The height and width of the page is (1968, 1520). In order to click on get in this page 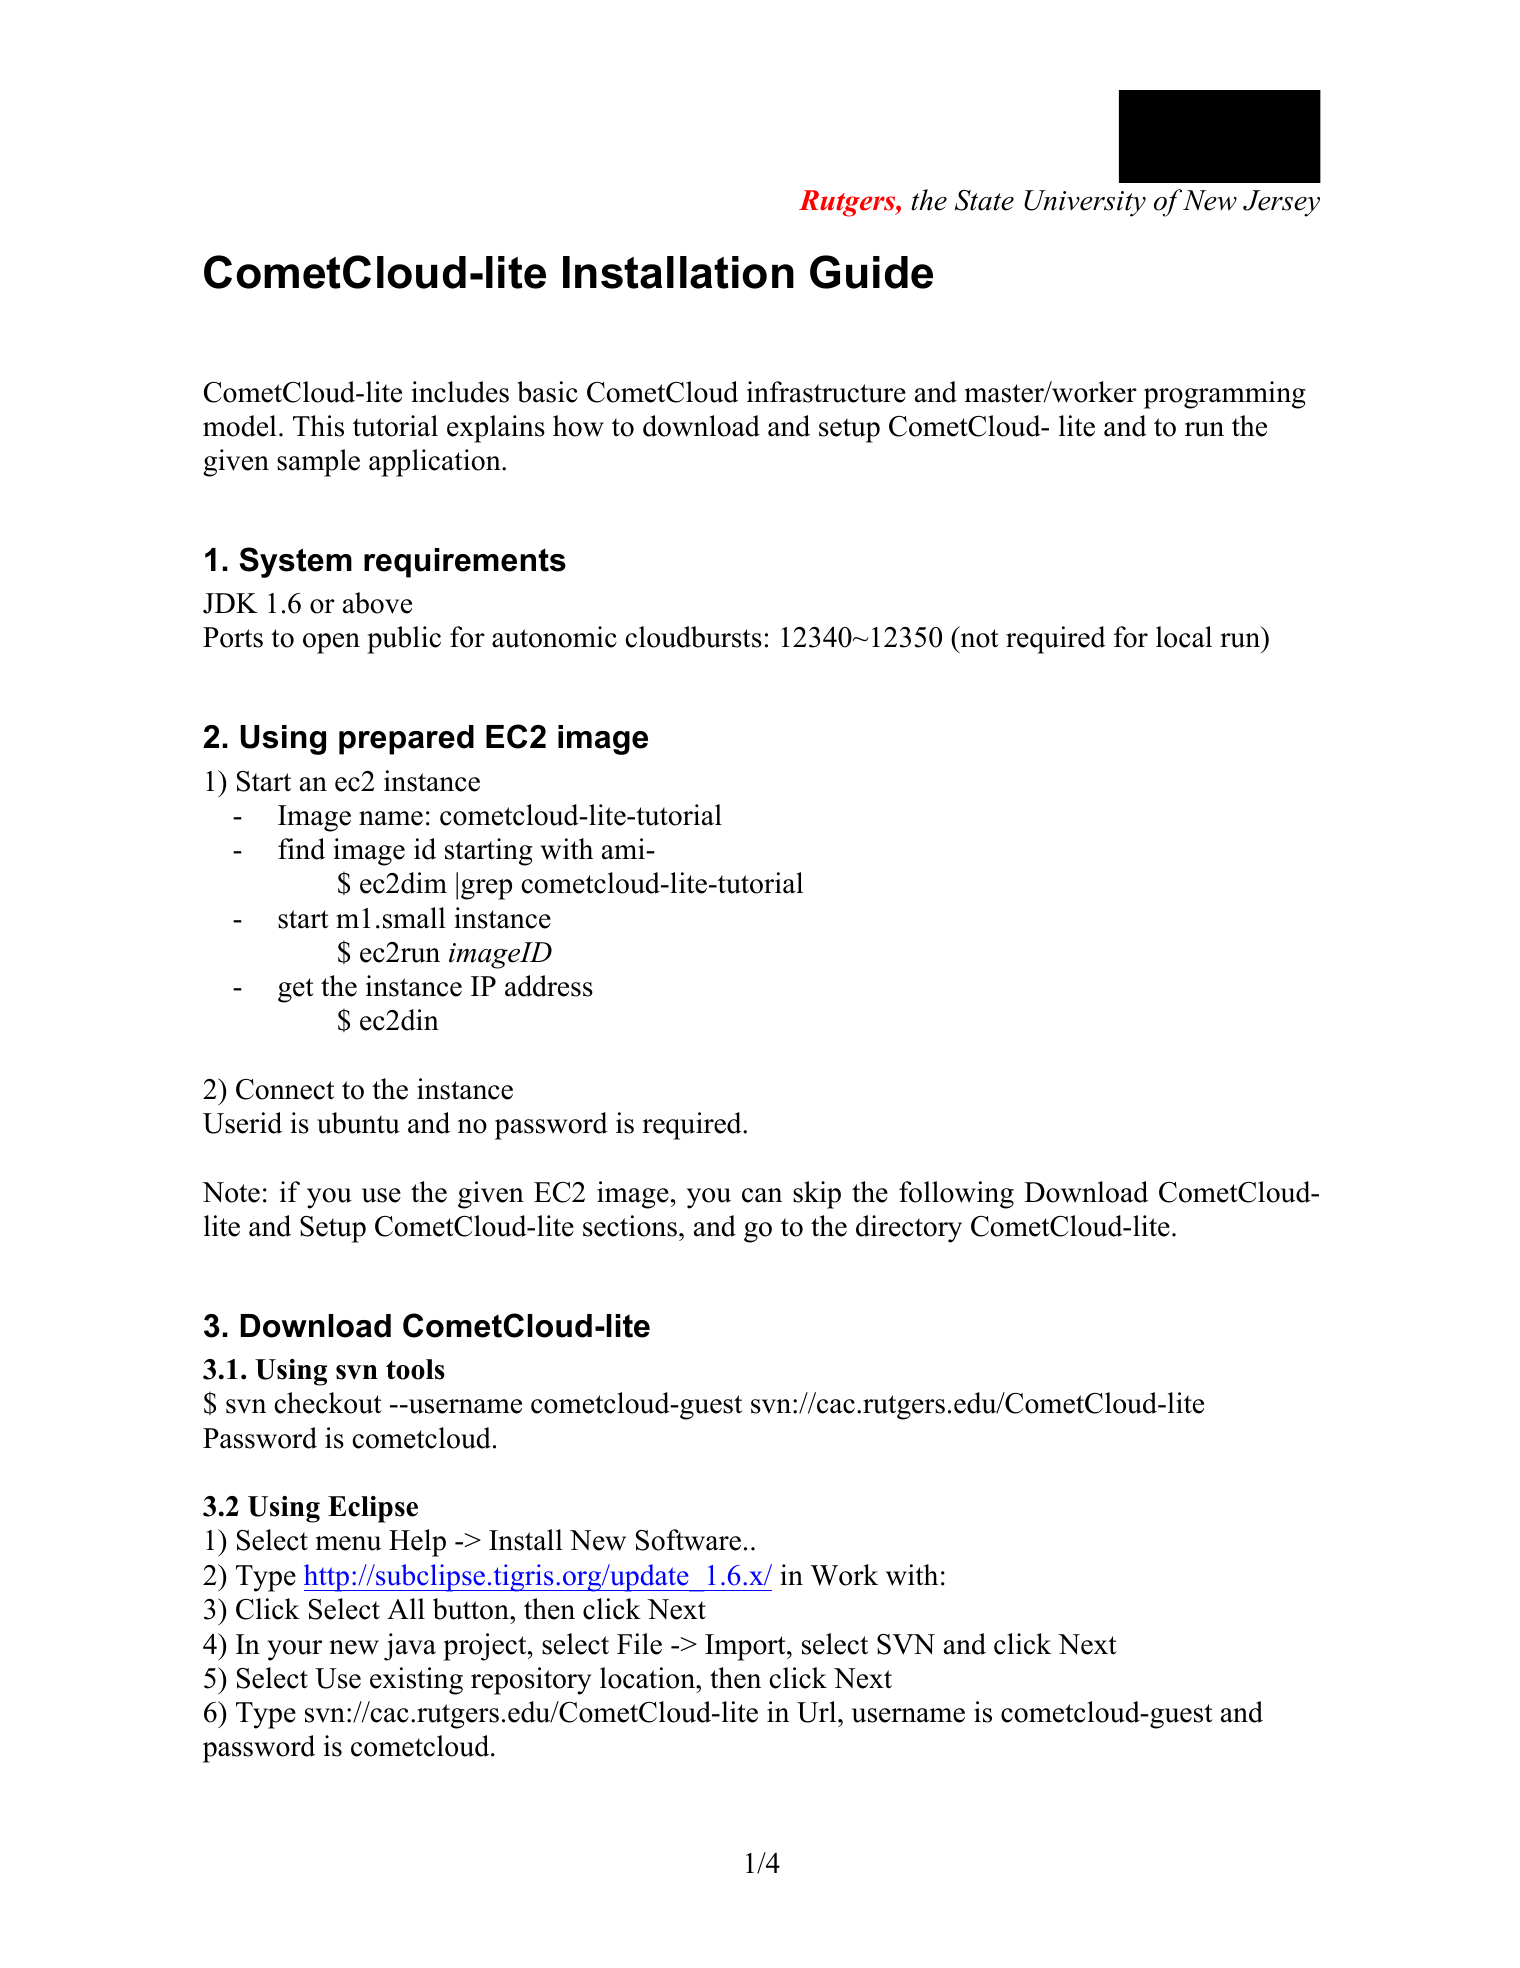, I will do `click(296, 990)`.
